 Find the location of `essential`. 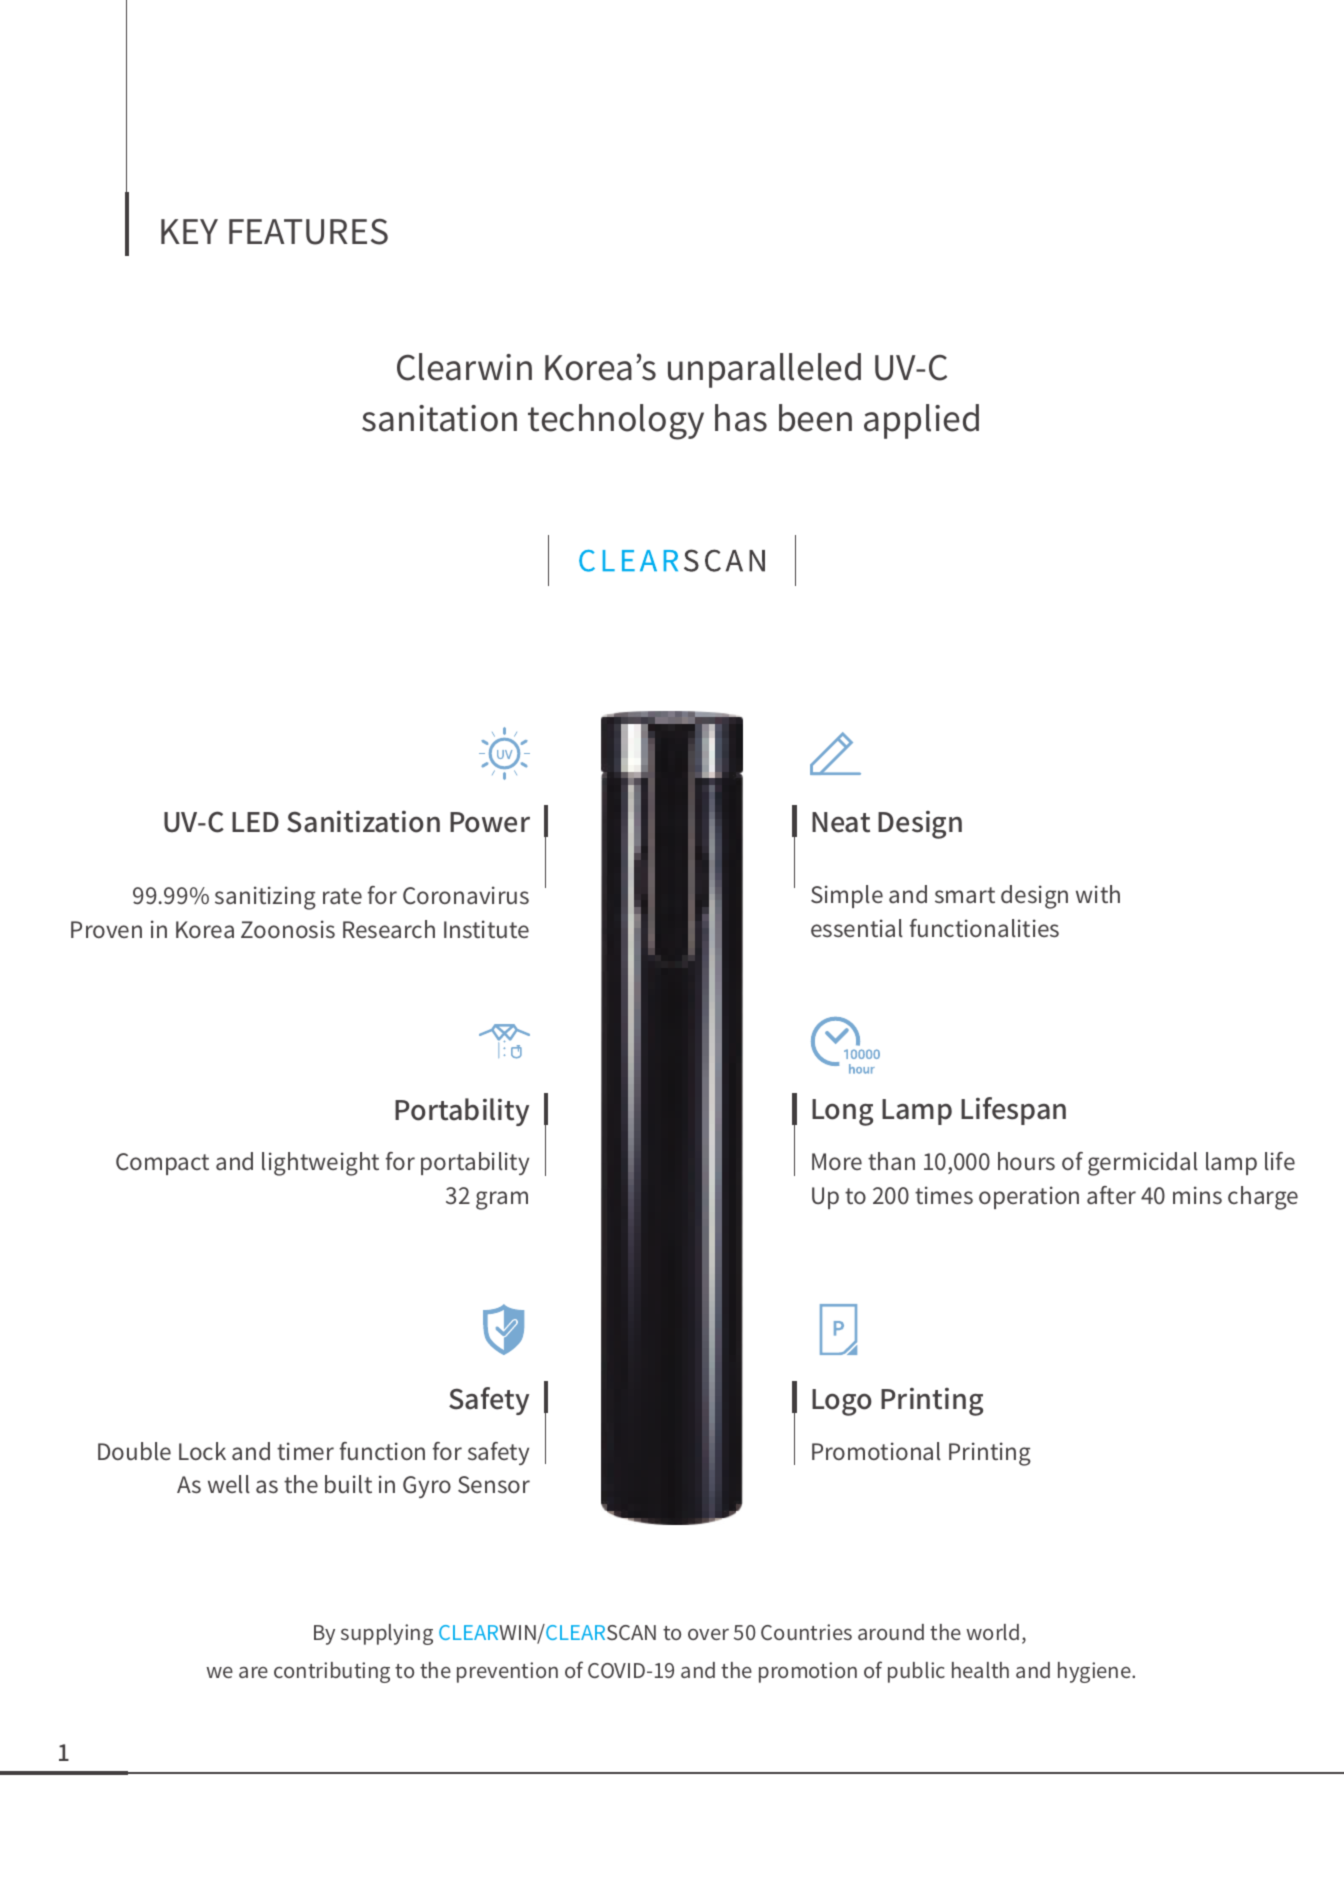

essential is located at coordinates (857, 928).
